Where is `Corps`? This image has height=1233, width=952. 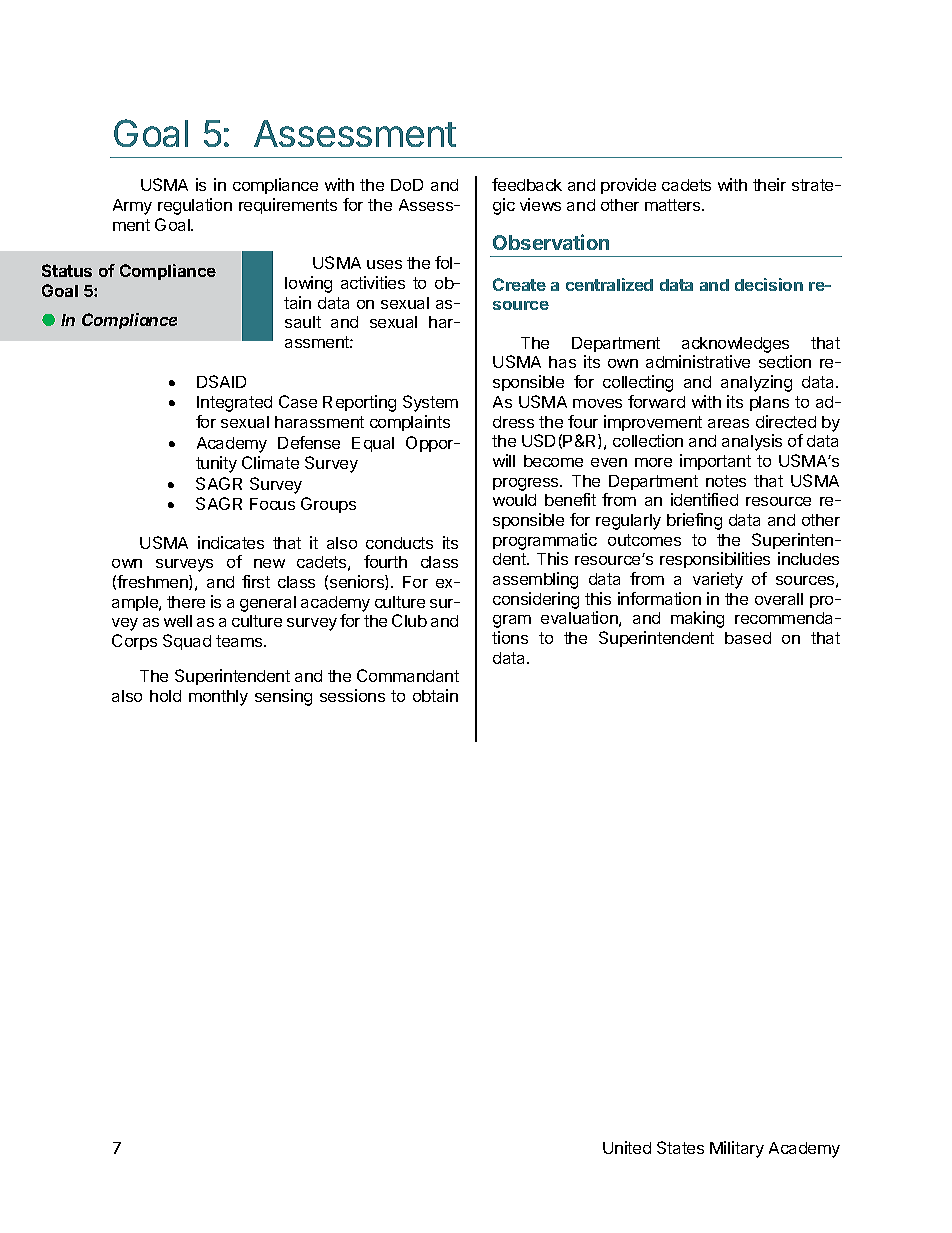
Corps is located at coordinates (134, 642).
